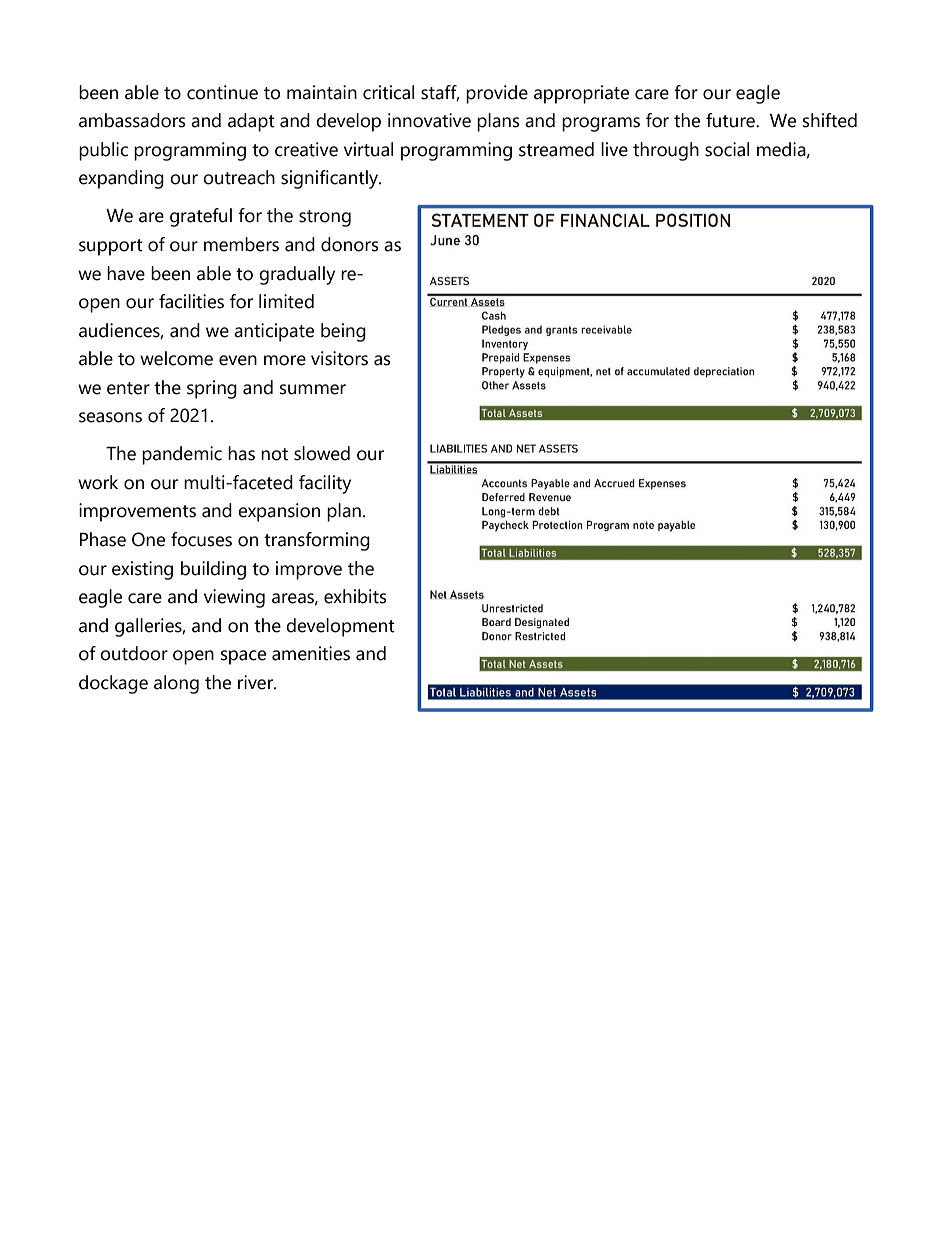 This page has width=952, height=1233. Describe the element at coordinates (241, 244) in the page. I see `members` at that location.
